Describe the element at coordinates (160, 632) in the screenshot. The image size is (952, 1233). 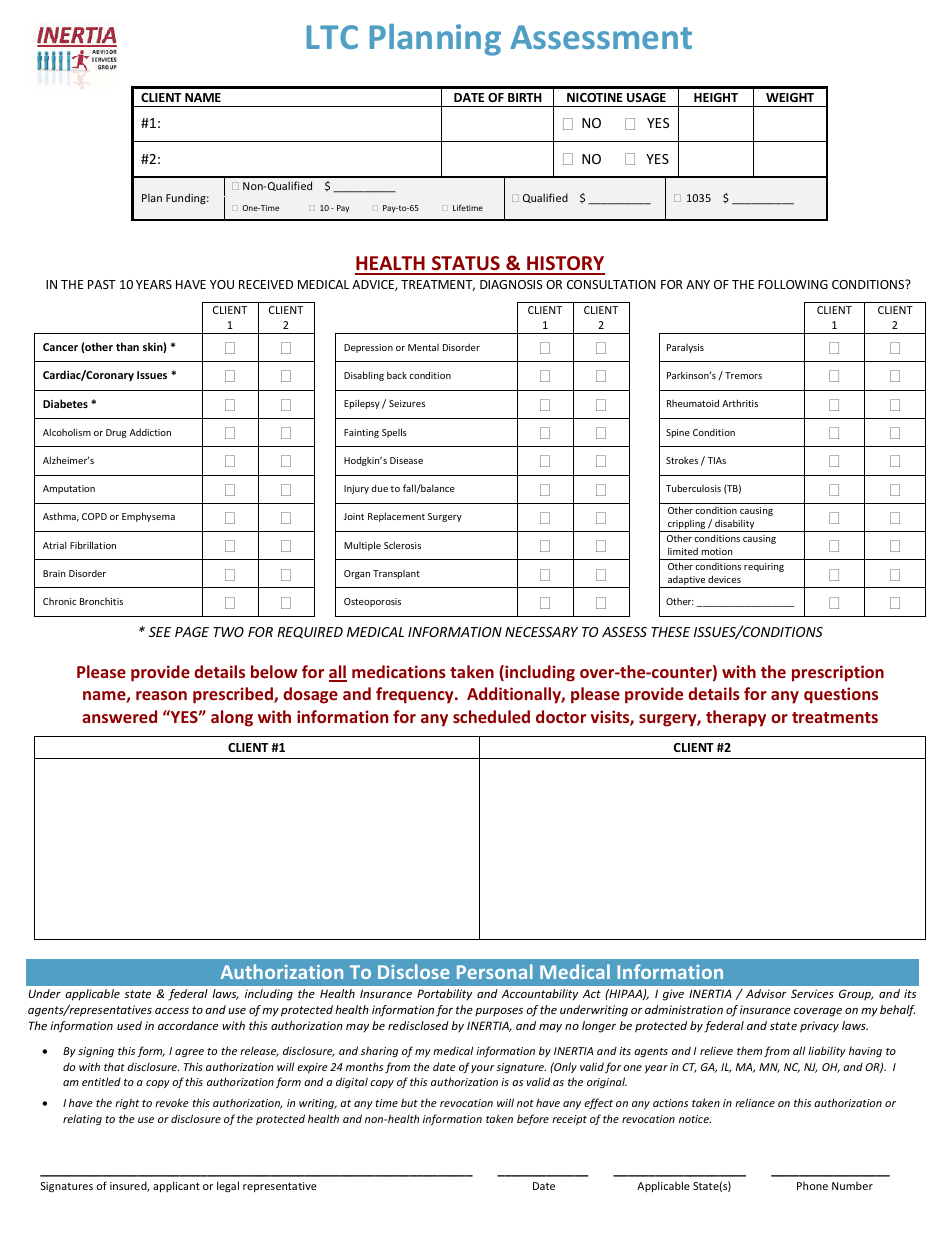
I see `SEE` at that location.
